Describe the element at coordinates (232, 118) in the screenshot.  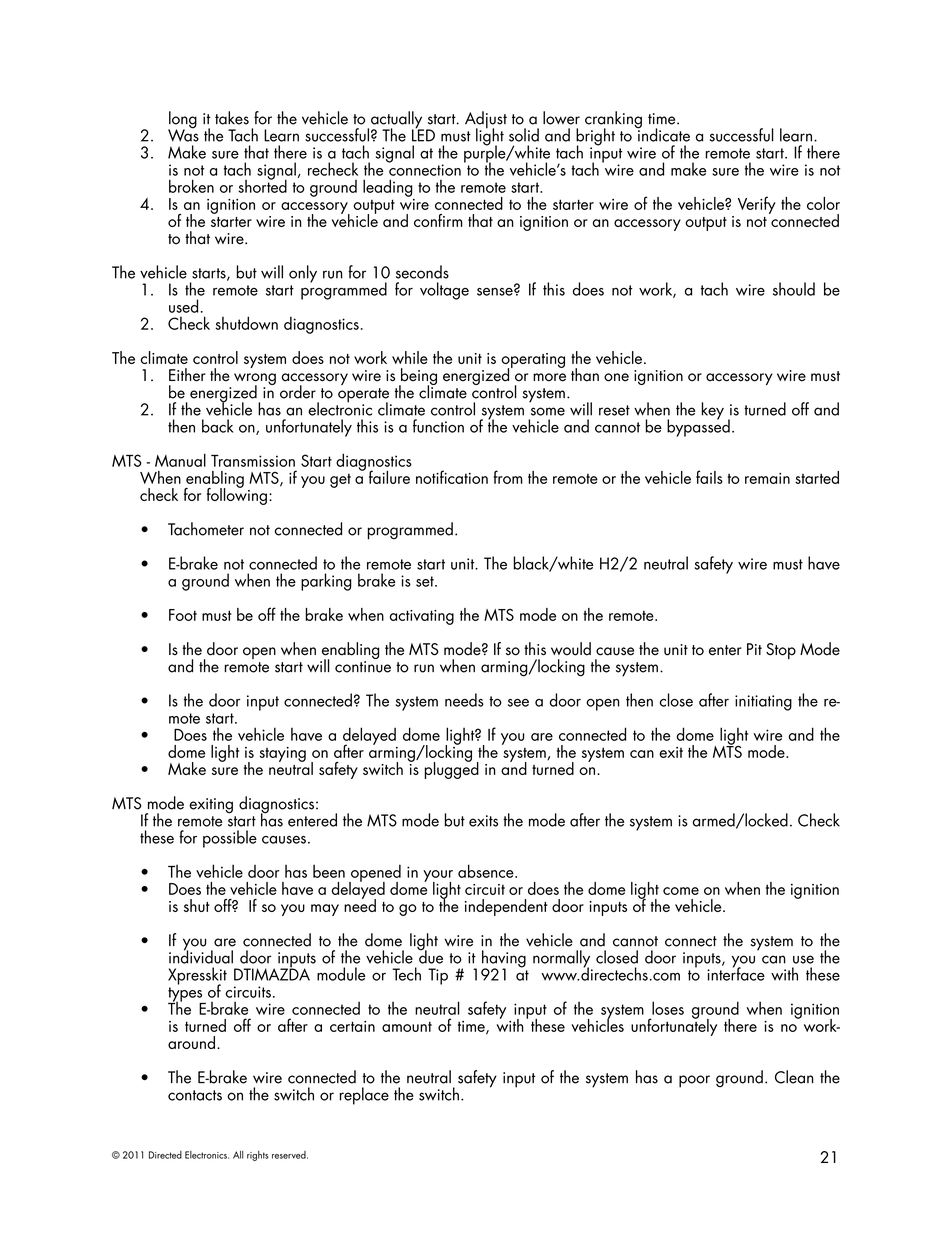
I see `takes` at that location.
